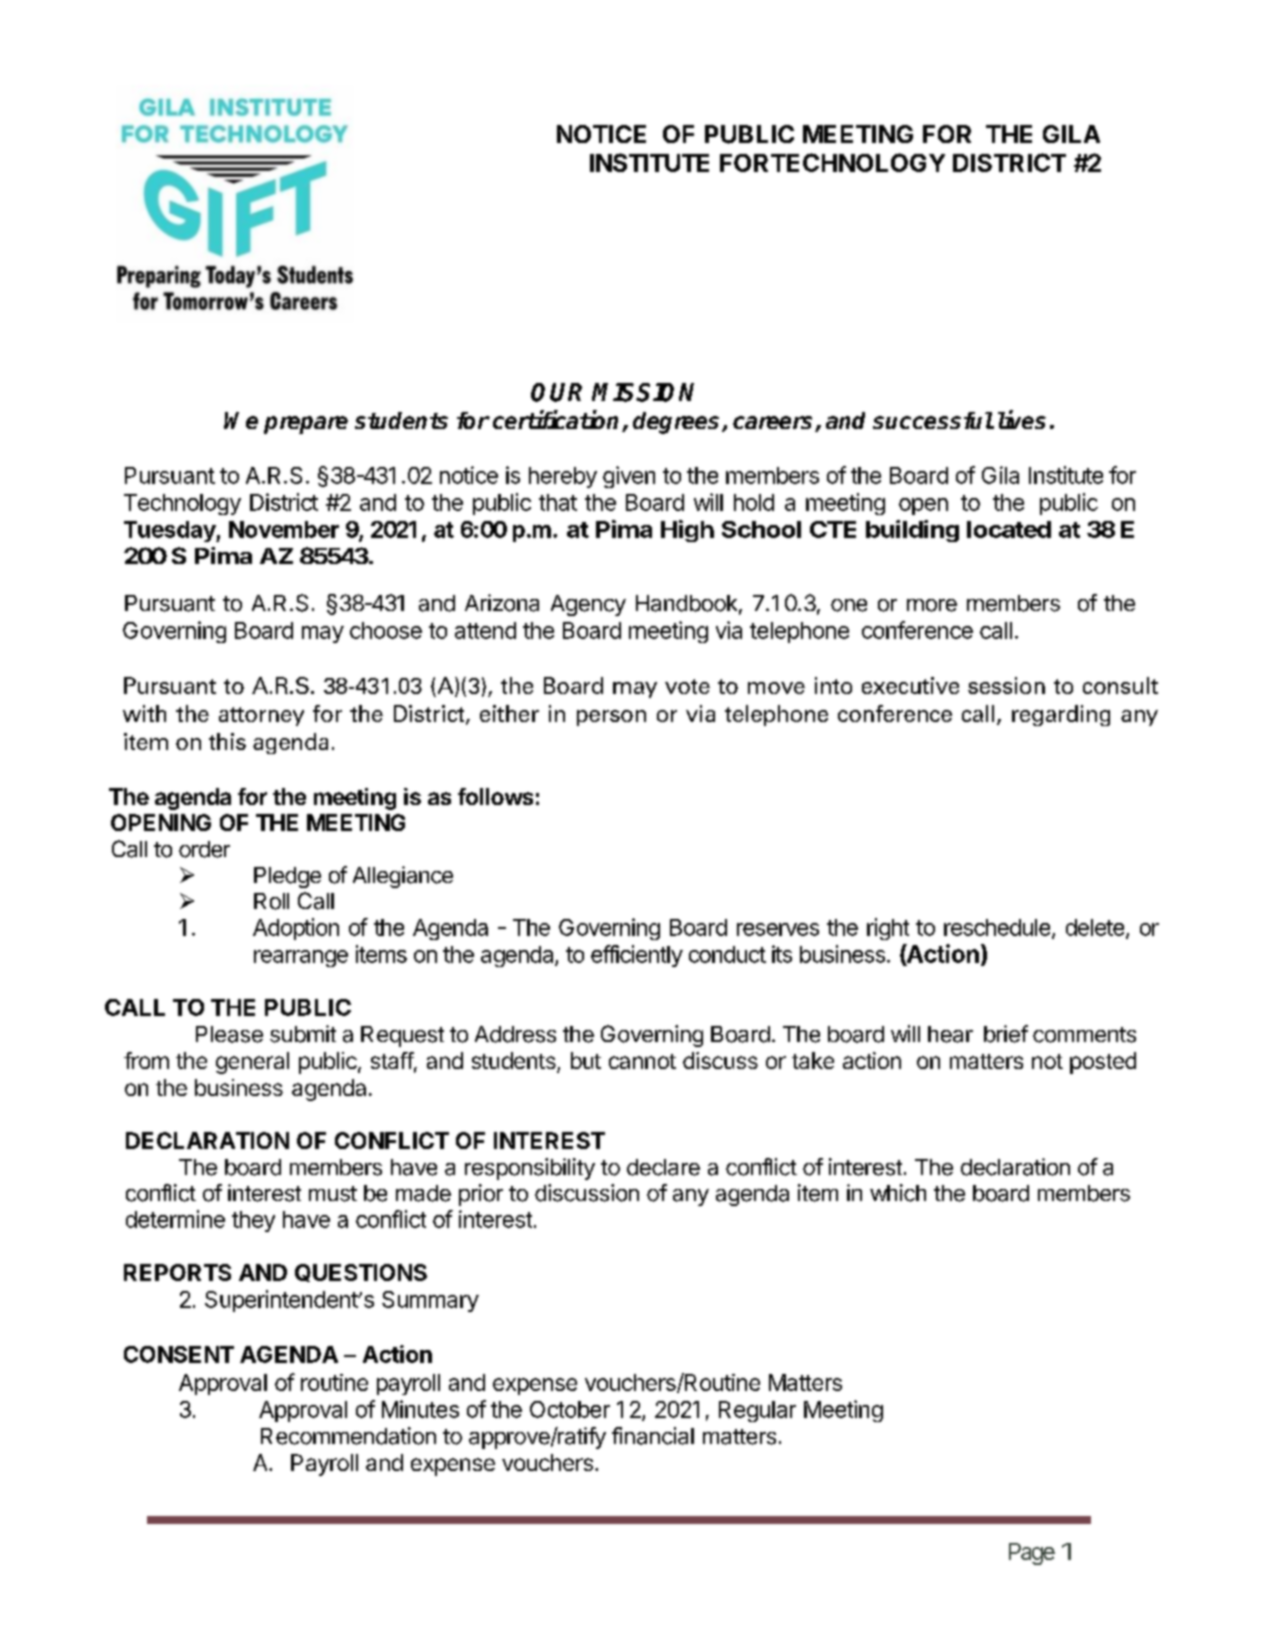 The image size is (1262, 1633). What do you see at coordinates (637, 956) in the screenshot?
I see `efficiently` at bounding box center [637, 956].
